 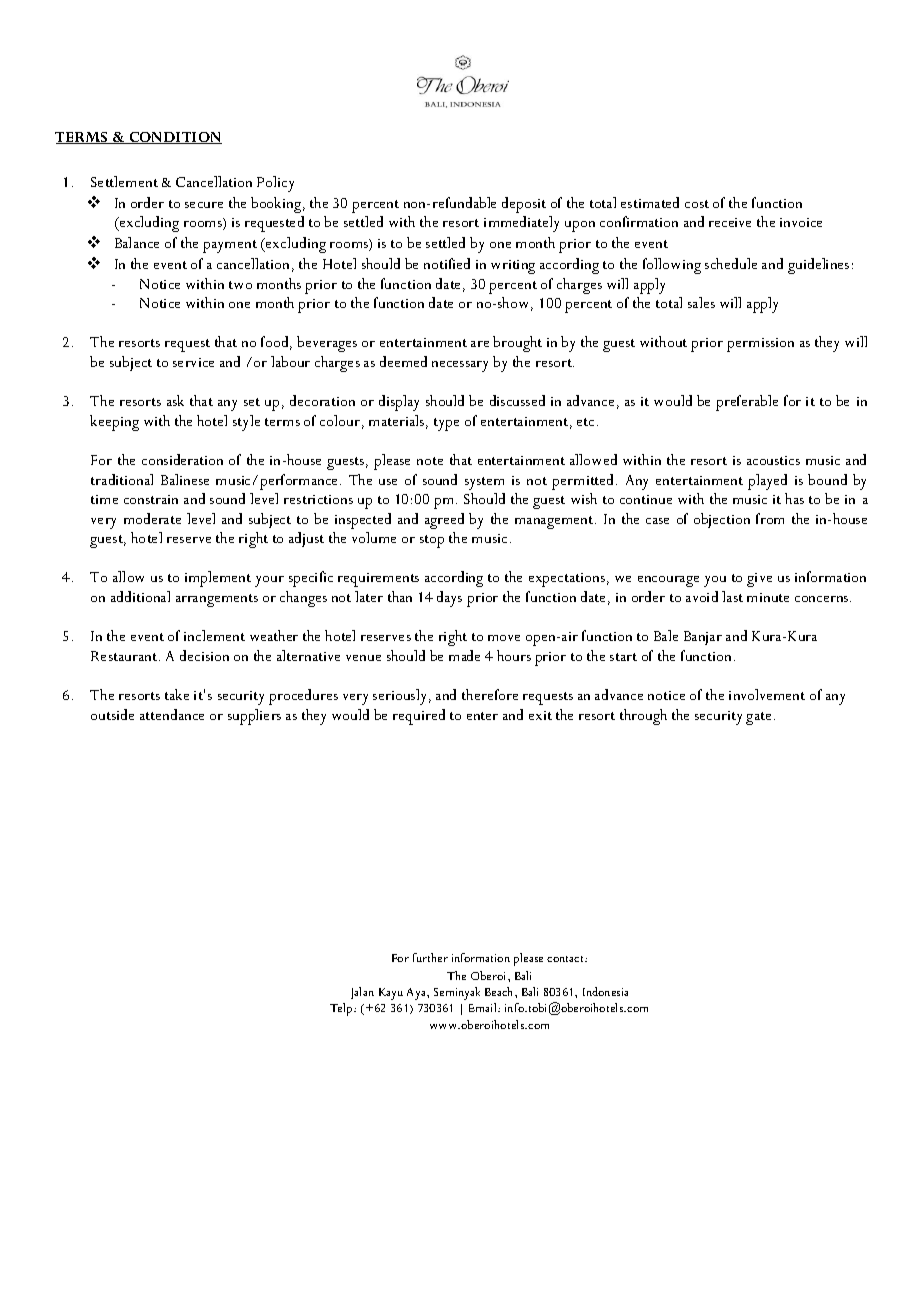 I want to click on gate, so click(x=758, y=718).
